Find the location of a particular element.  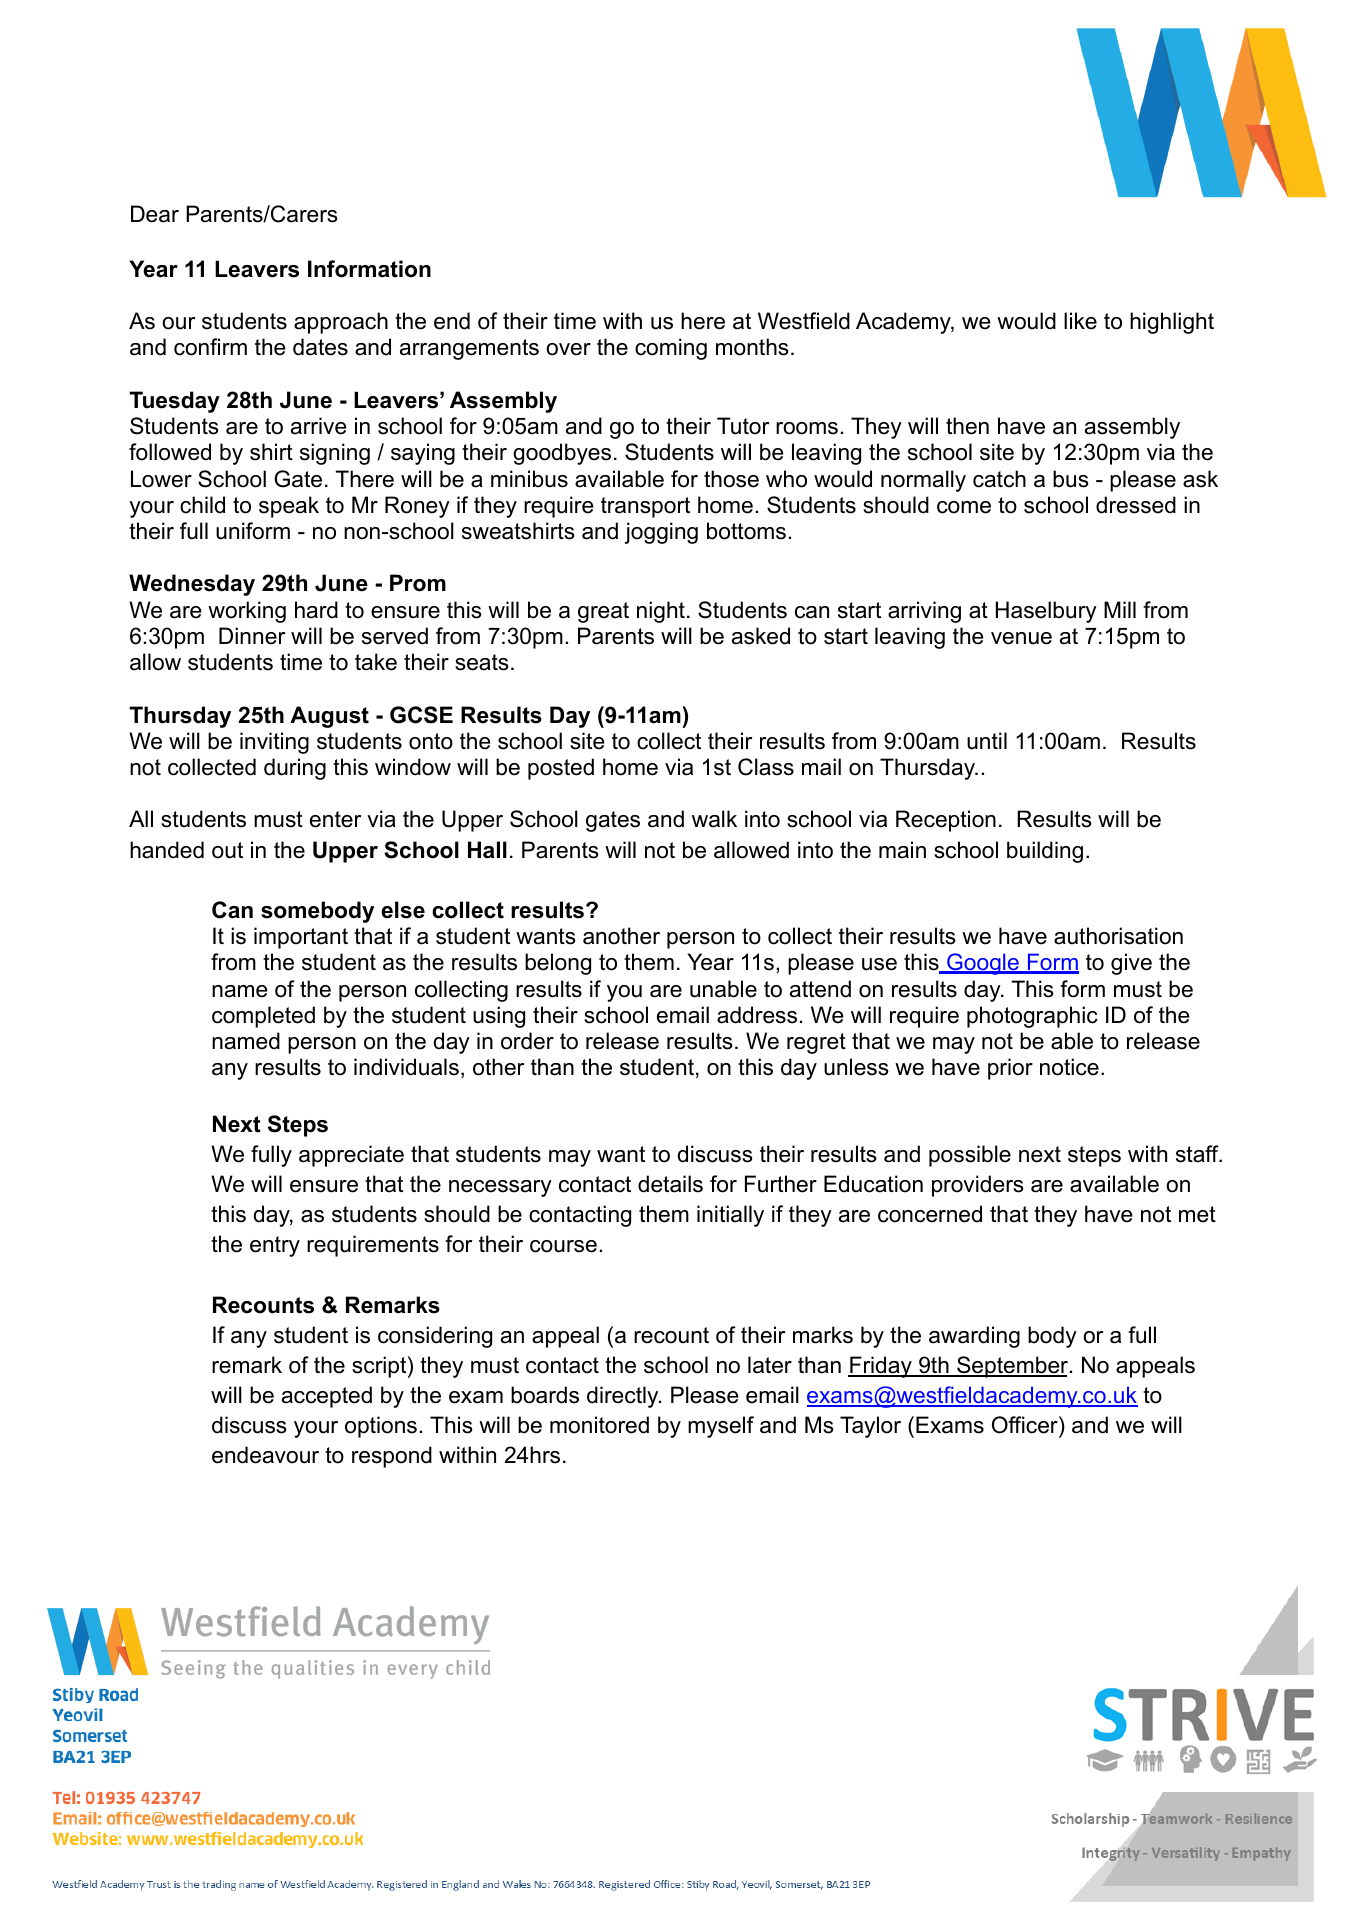

speak is located at coordinates (289, 507).
